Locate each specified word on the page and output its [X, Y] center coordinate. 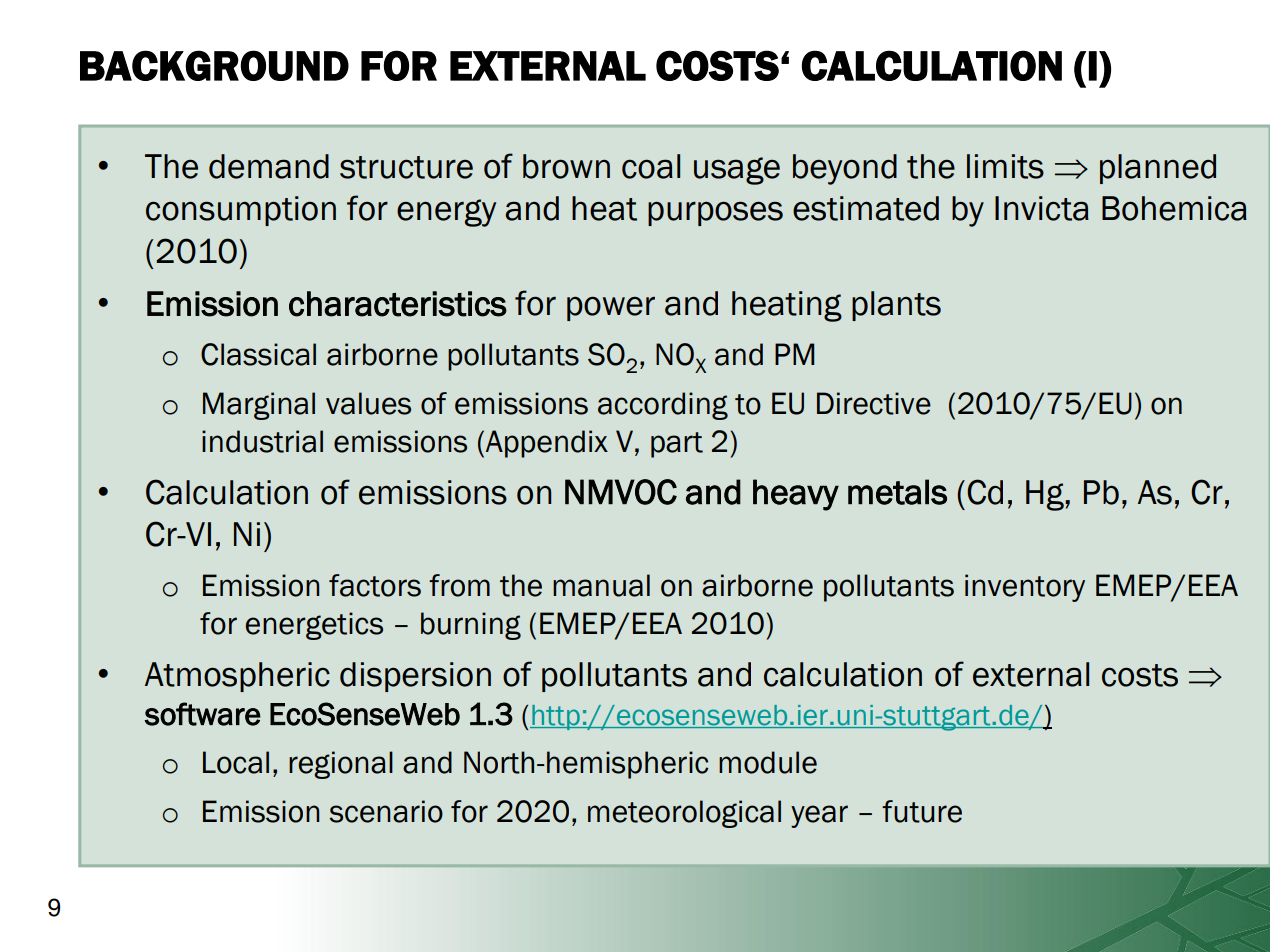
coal [651, 166]
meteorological [684, 814]
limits [1005, 166]
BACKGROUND [214, 65]
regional [341, 765]
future [922, 811]
